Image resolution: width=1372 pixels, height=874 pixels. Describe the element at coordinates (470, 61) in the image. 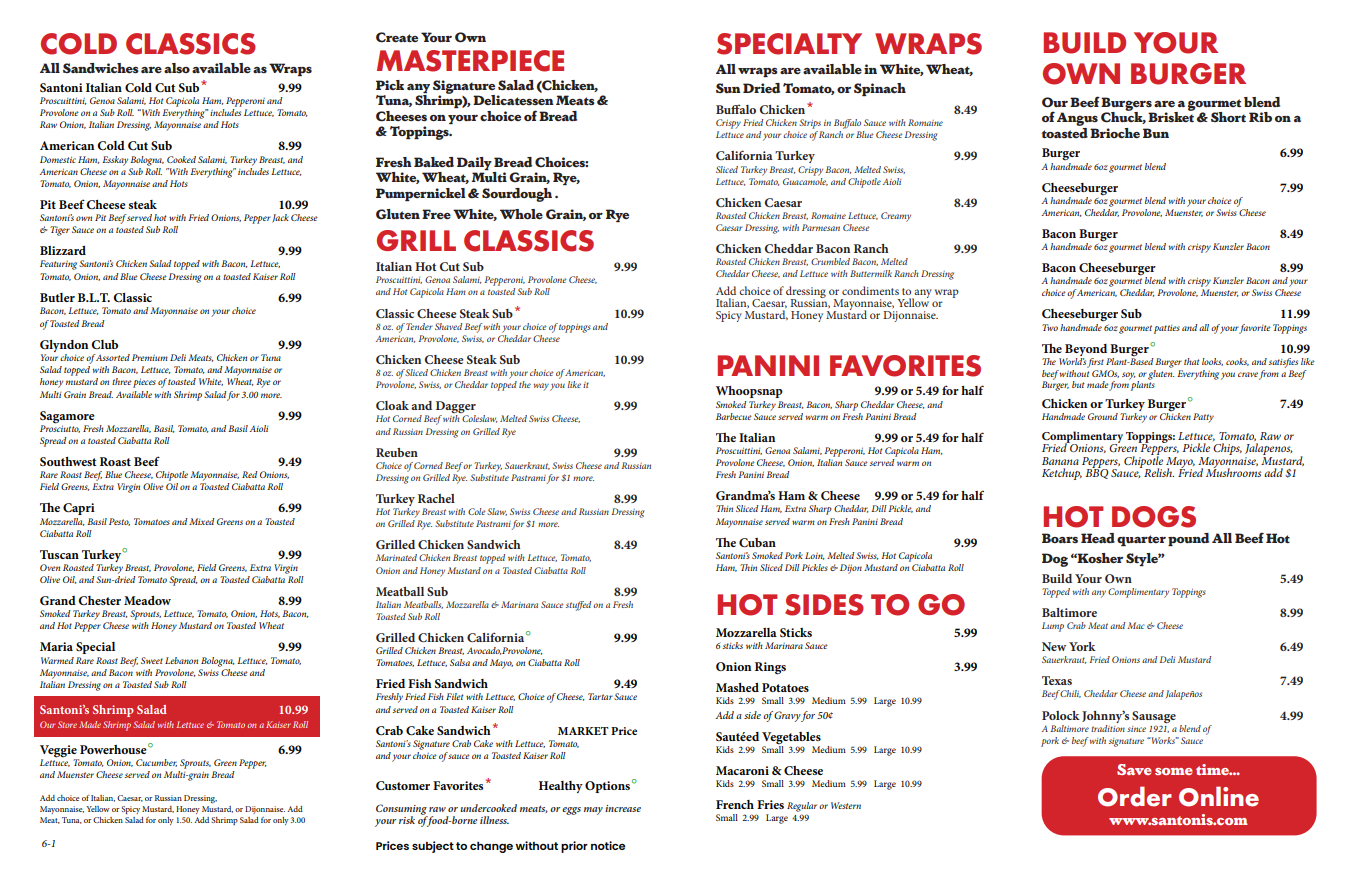

I see `MASTERPIECE` at that location.
